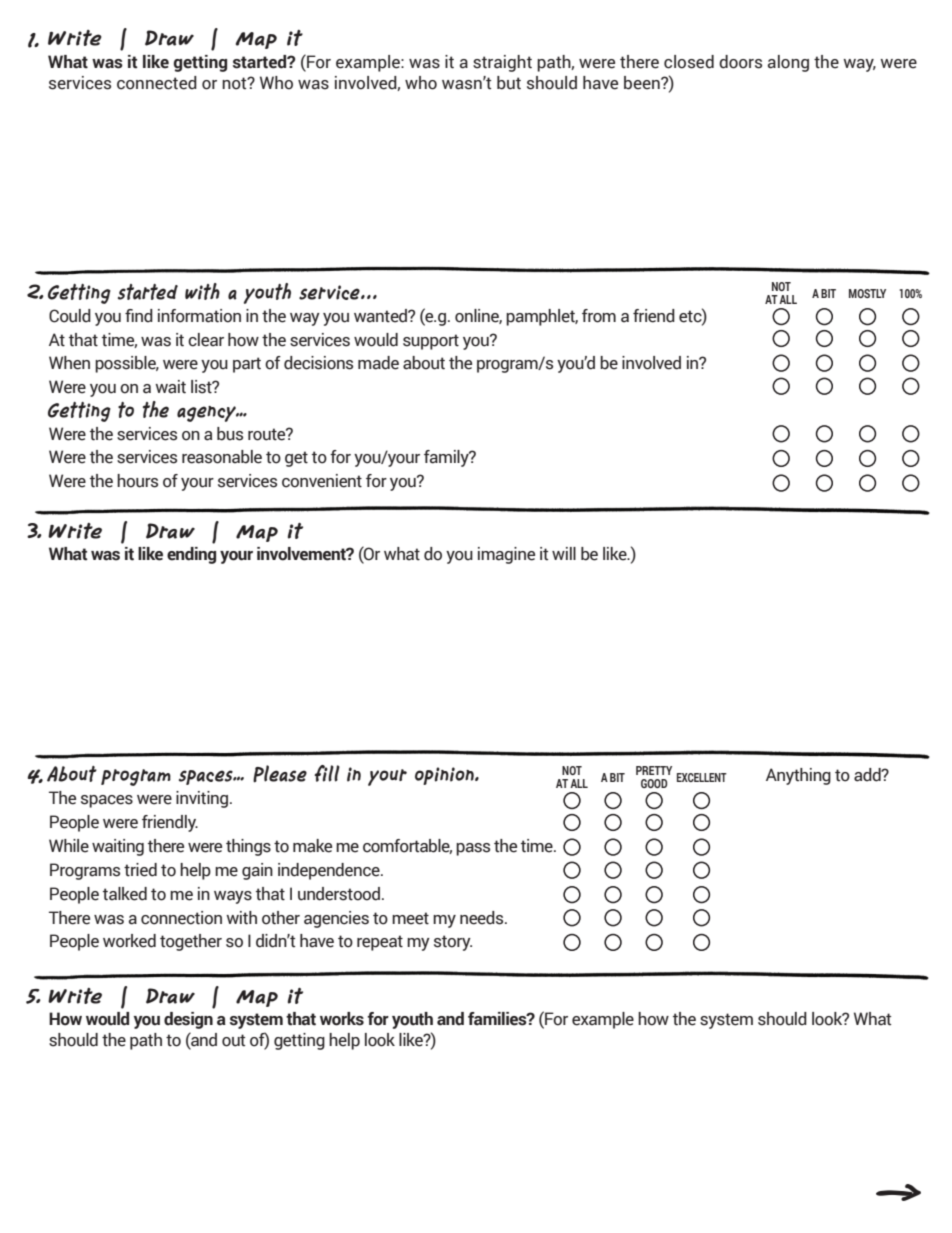 This screenshot has height=1233, width=952. What do you see at coordinates (157, 83) in the screenshot?
I see `connected` at bounding box center [157, 83].
